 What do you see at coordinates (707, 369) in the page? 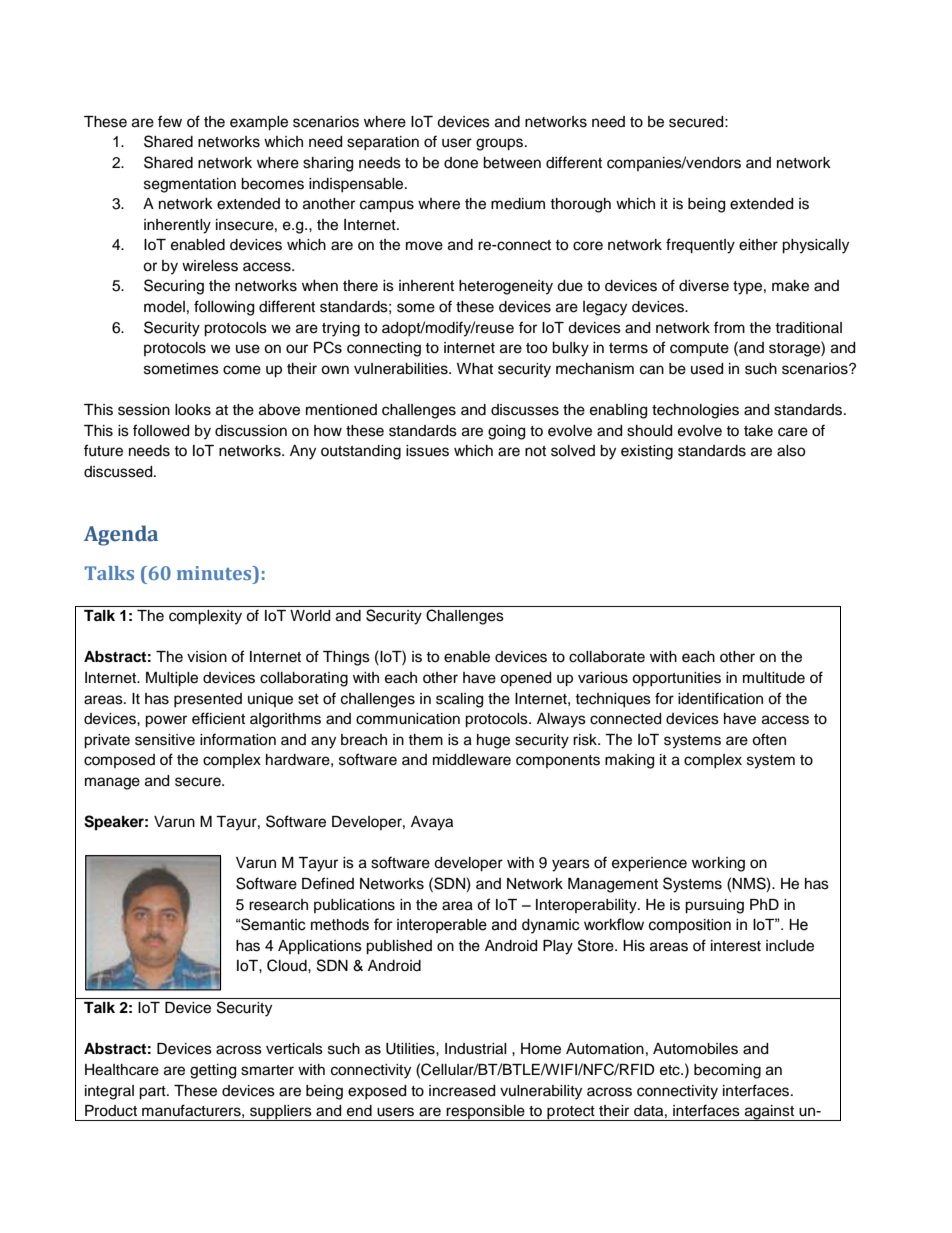
I see `used` at bounding box center [707, 369].
